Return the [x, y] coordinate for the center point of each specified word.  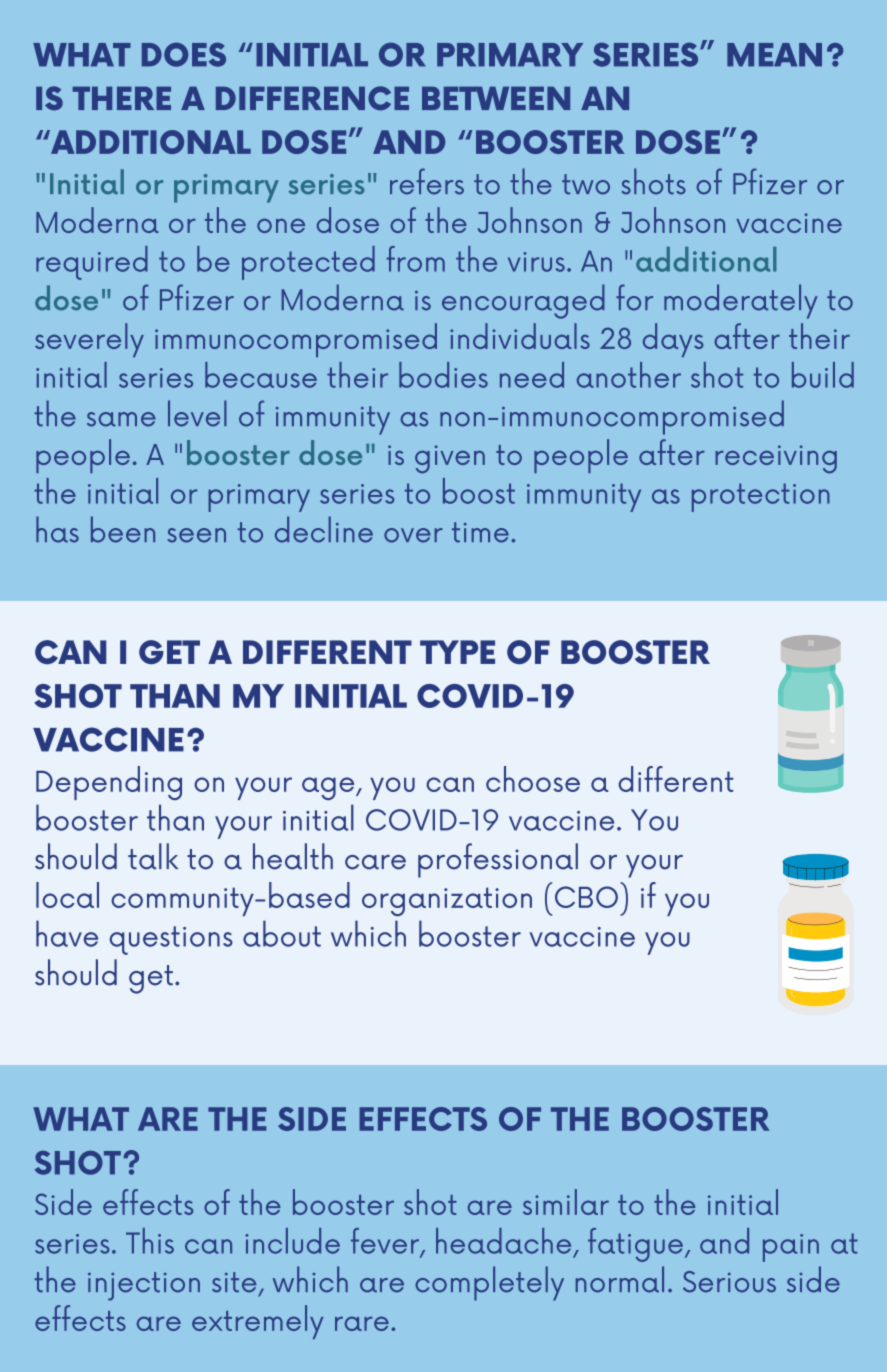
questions [171, 940]
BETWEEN [496, 98]
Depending [109, 783]
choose [533, 779]
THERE [122, 98]
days [673, 340]
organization [447, 901]
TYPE [457, 652]
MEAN [774, 55]
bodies [443, 375]
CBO [586, 897]
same [121, 419]
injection [144, 1286]
